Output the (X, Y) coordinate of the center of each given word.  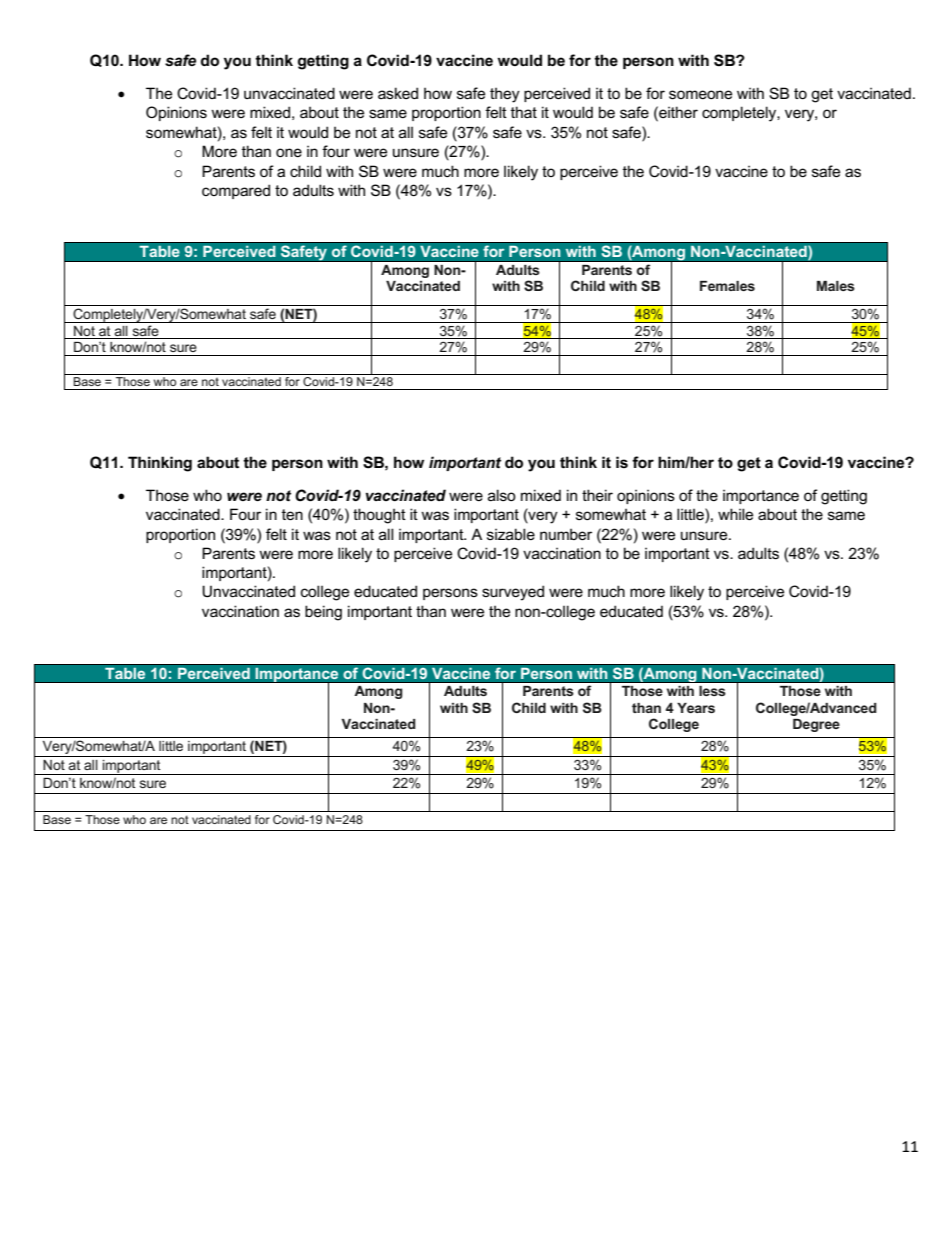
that (524, 112)
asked (398, 93)
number (566, 534)
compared (236, 191)
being (323, 613)
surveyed (513, 593)
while (735, 514)
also (502, 495)
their (597, 495)
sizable (511, 534)
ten (292, 514)
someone (700, 94)
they (505, 95)
